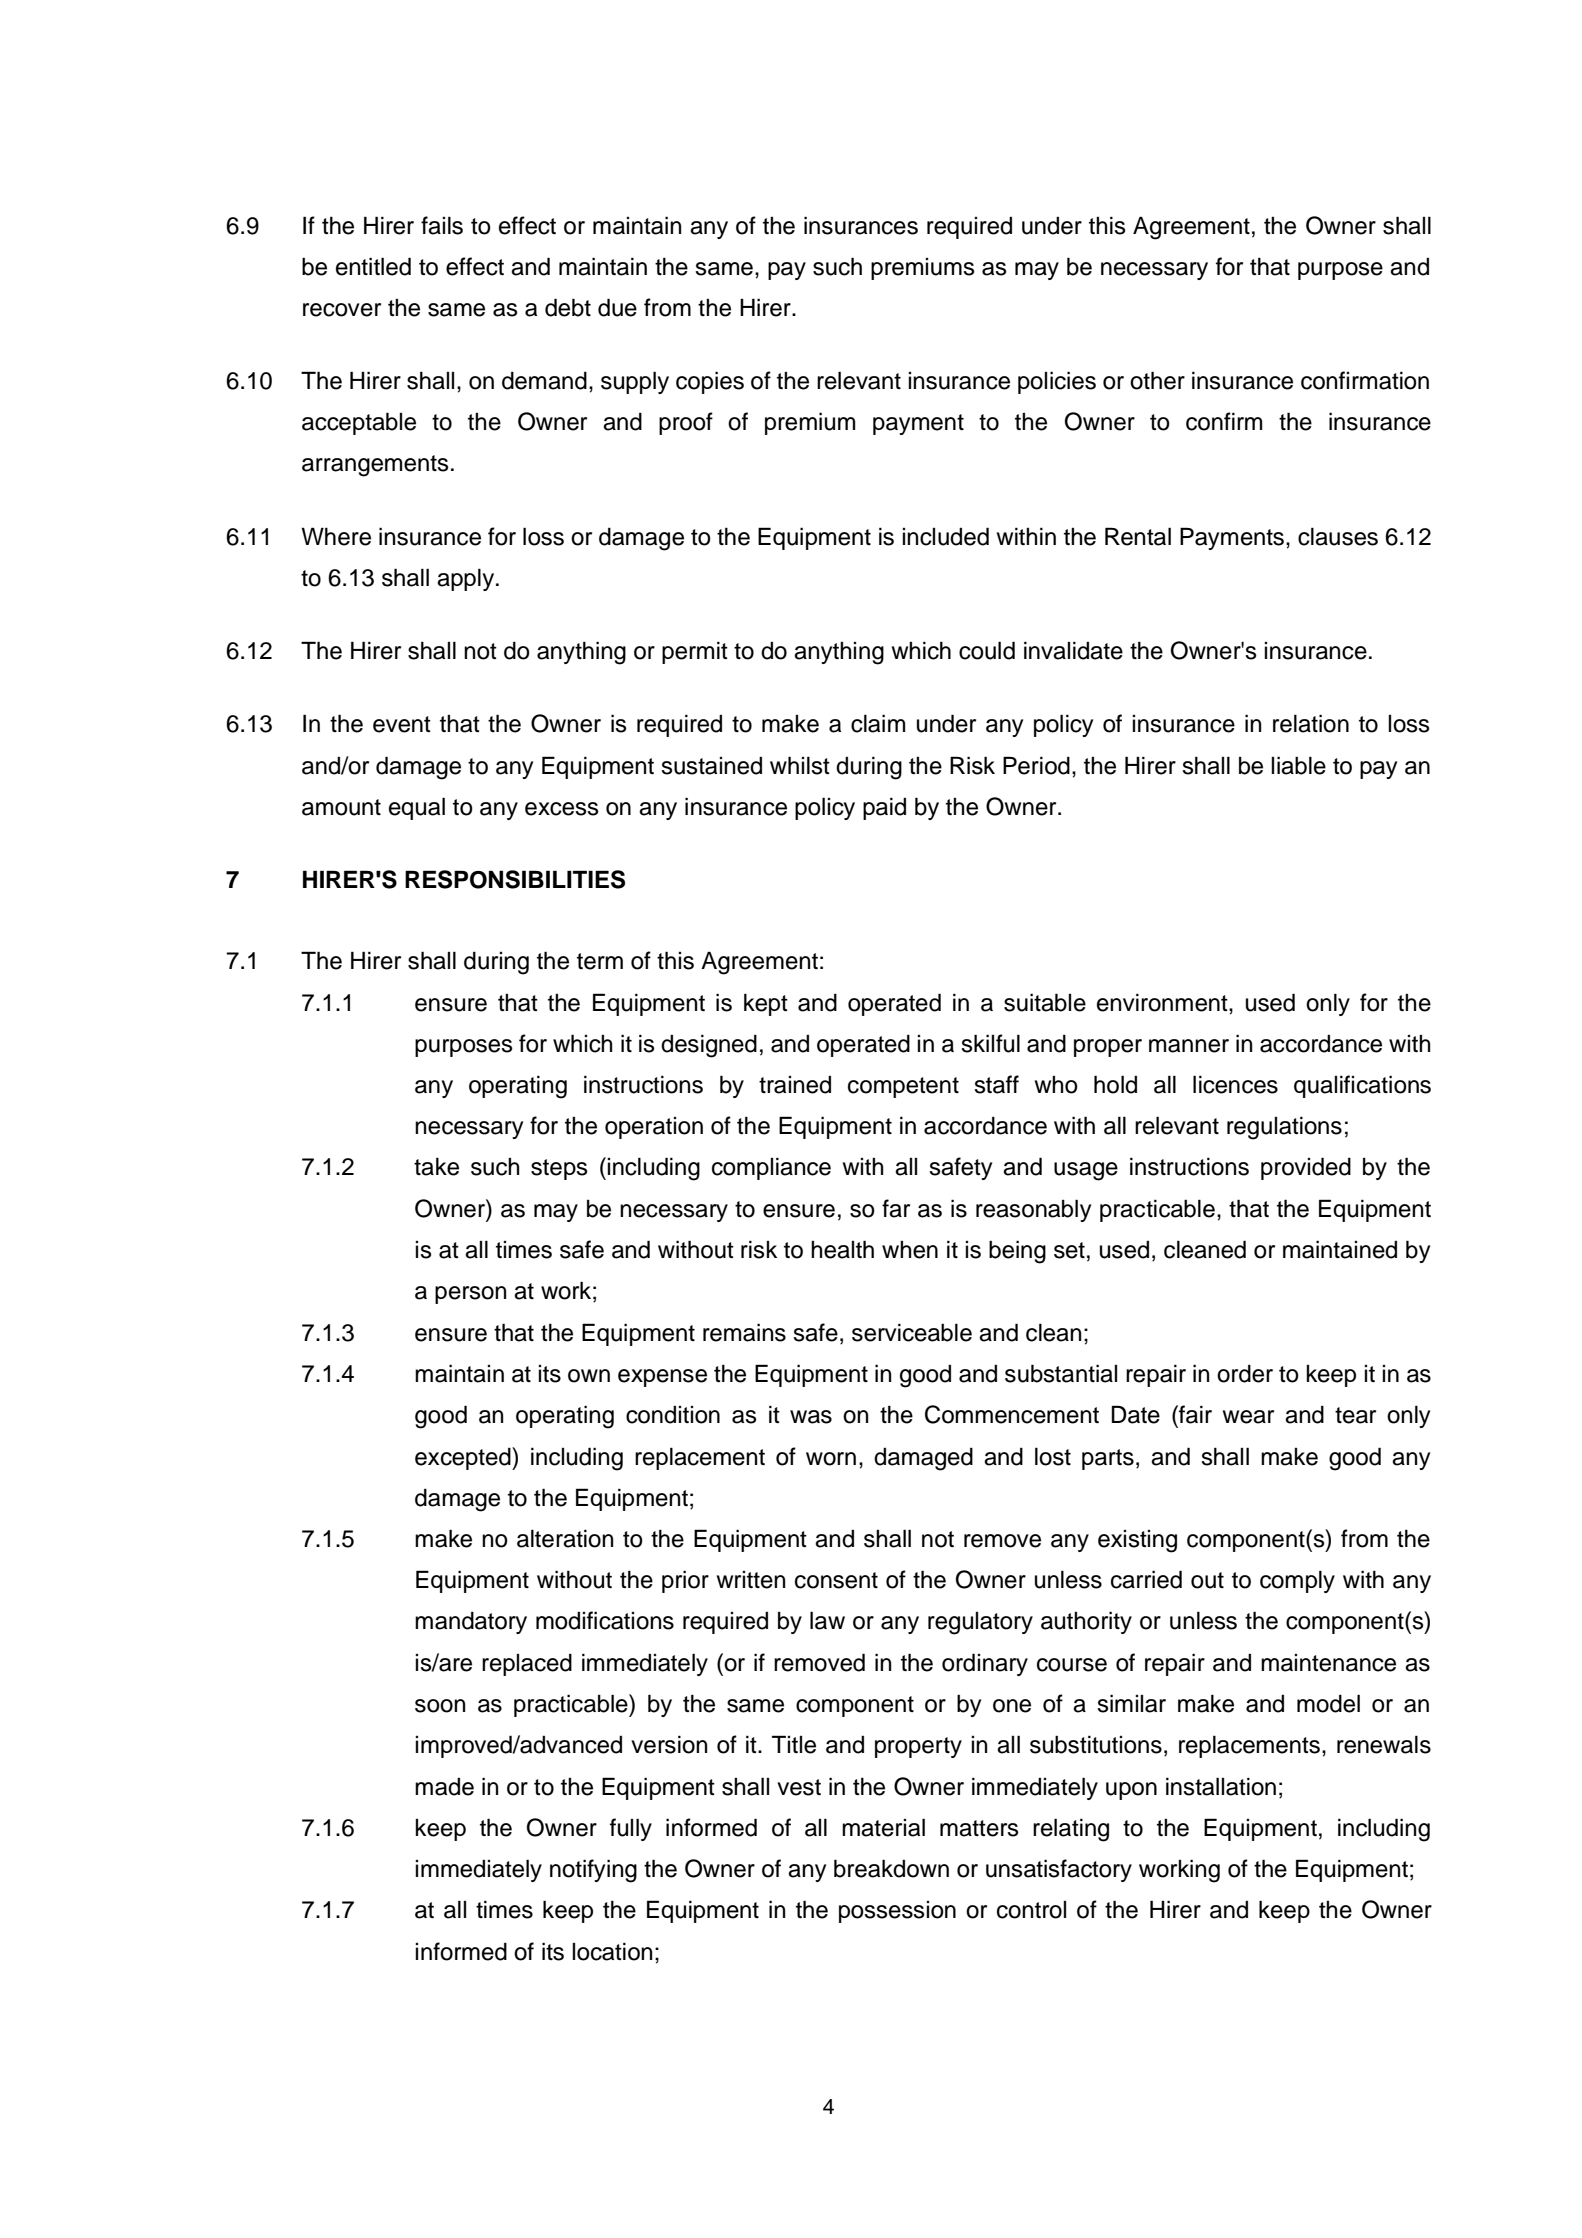 The height and width of the document is (2238, 1582). I want to click on copies, so click(710, 382).
